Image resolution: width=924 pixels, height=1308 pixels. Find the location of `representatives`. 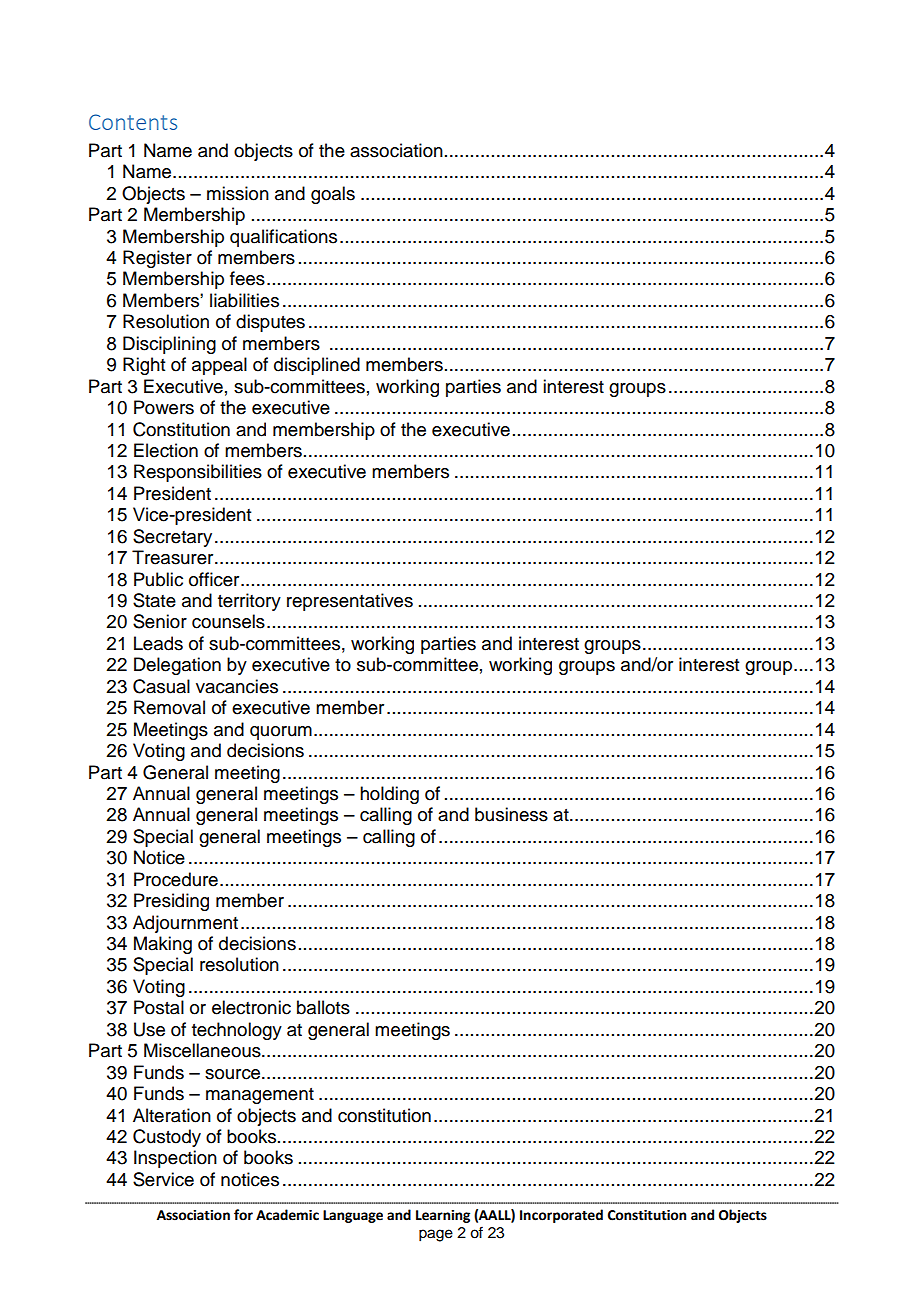

representatives is located at coordinates (350, 602).
